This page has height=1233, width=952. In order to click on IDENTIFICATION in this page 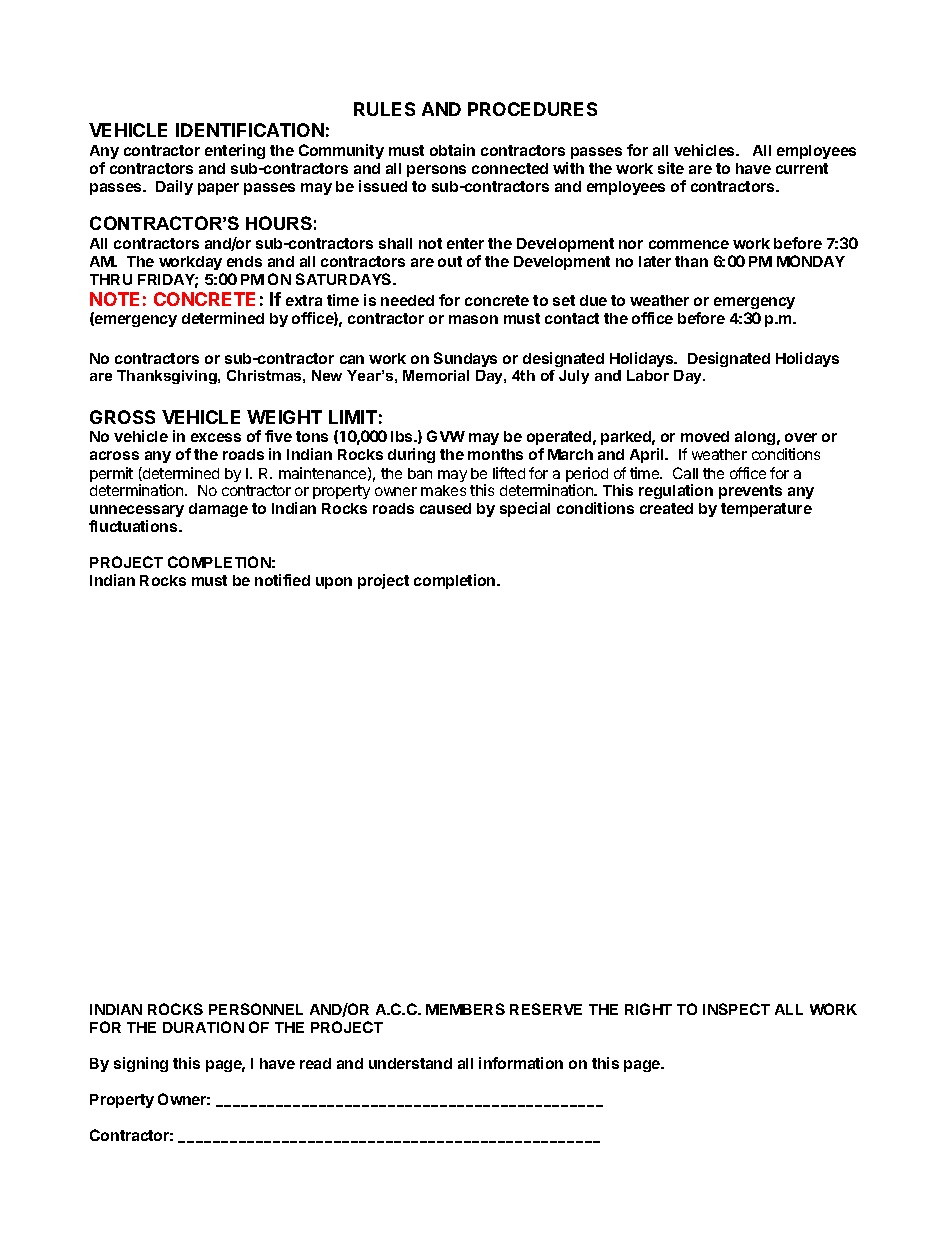, I will do `click(250, 130)`.
